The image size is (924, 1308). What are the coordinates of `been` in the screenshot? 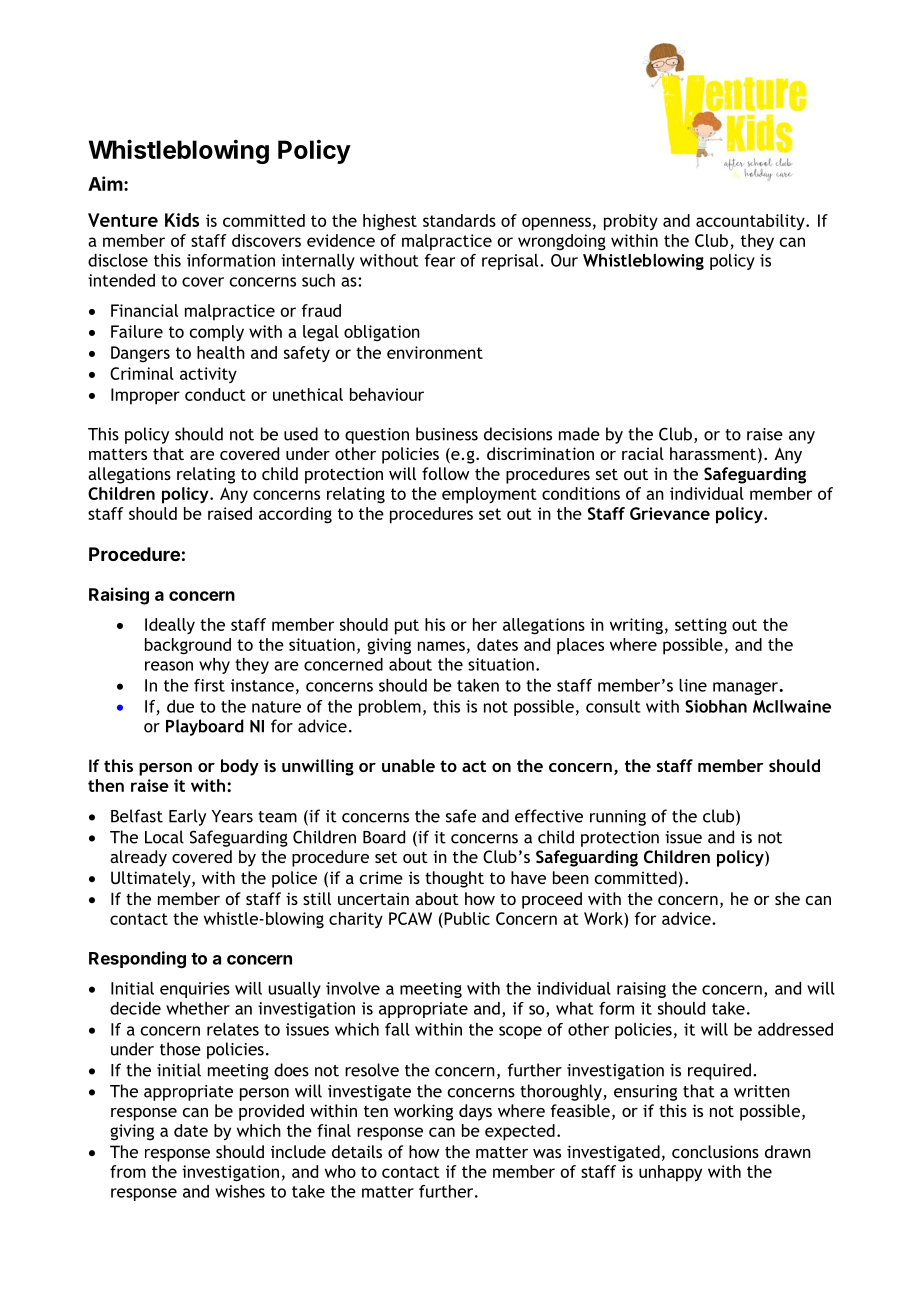 It's located at (571, 877).
